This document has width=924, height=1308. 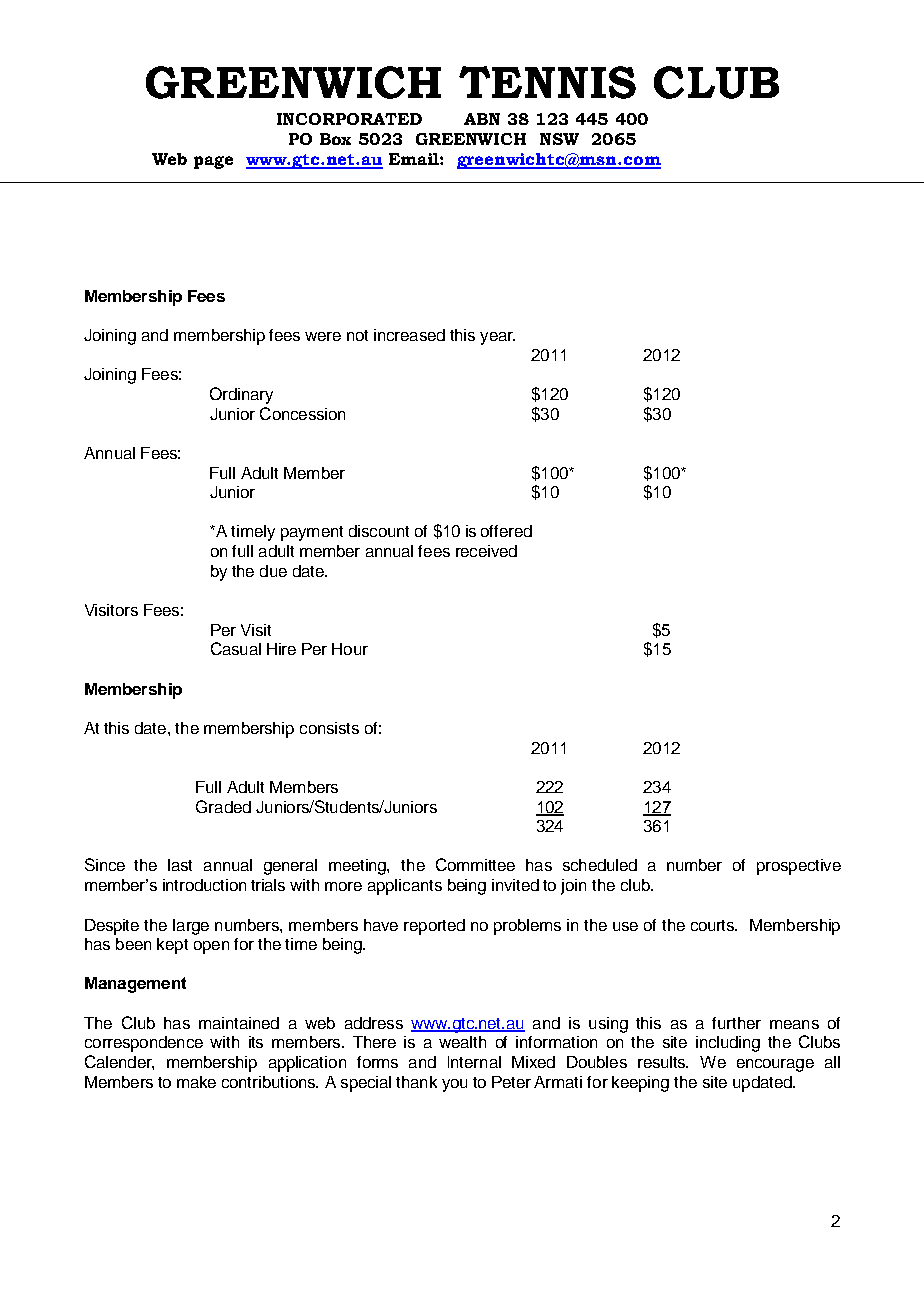 I want to click on offered, so click(x=506, y=531).
